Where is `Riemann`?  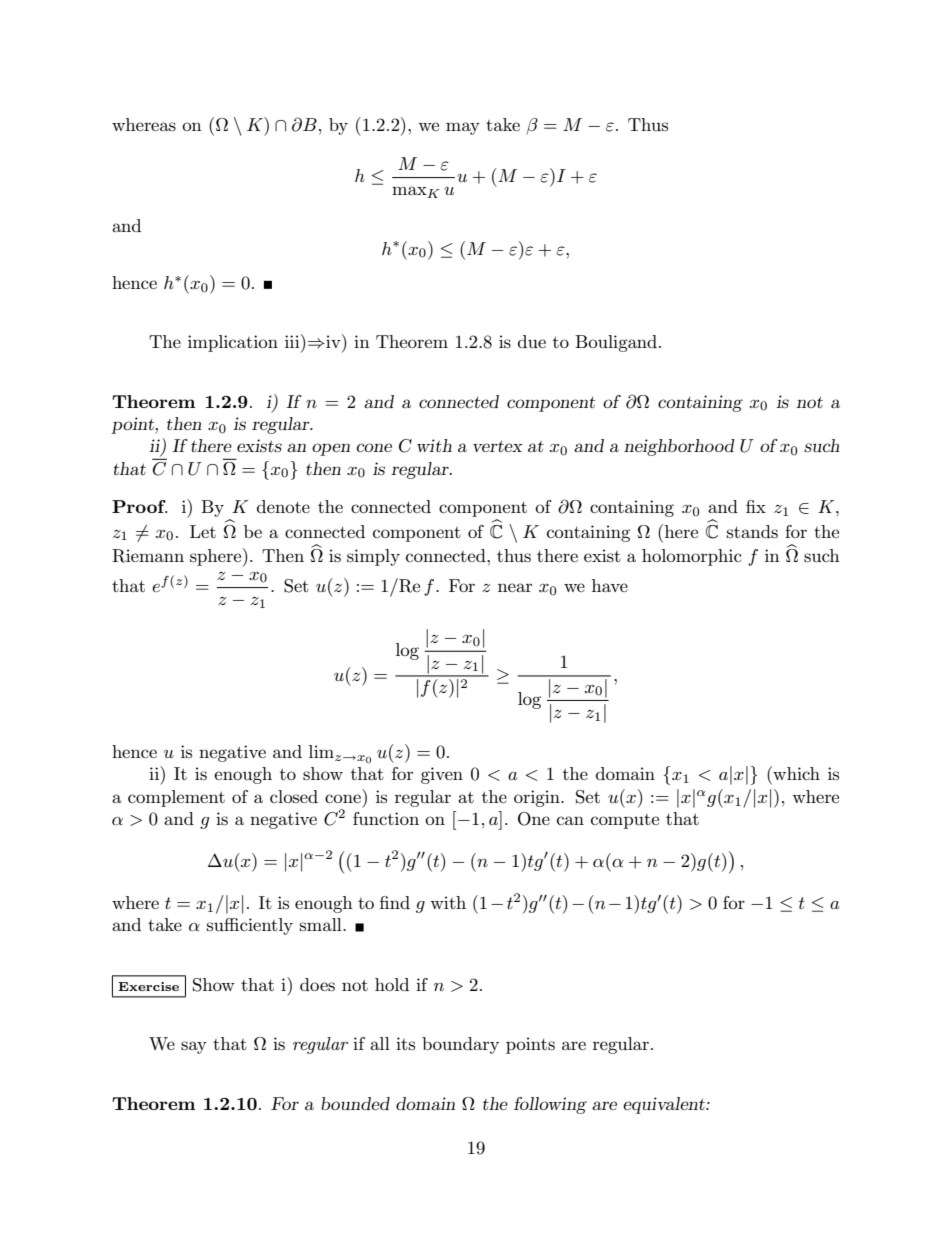 Riemann is located at coordinates (148, 556).
